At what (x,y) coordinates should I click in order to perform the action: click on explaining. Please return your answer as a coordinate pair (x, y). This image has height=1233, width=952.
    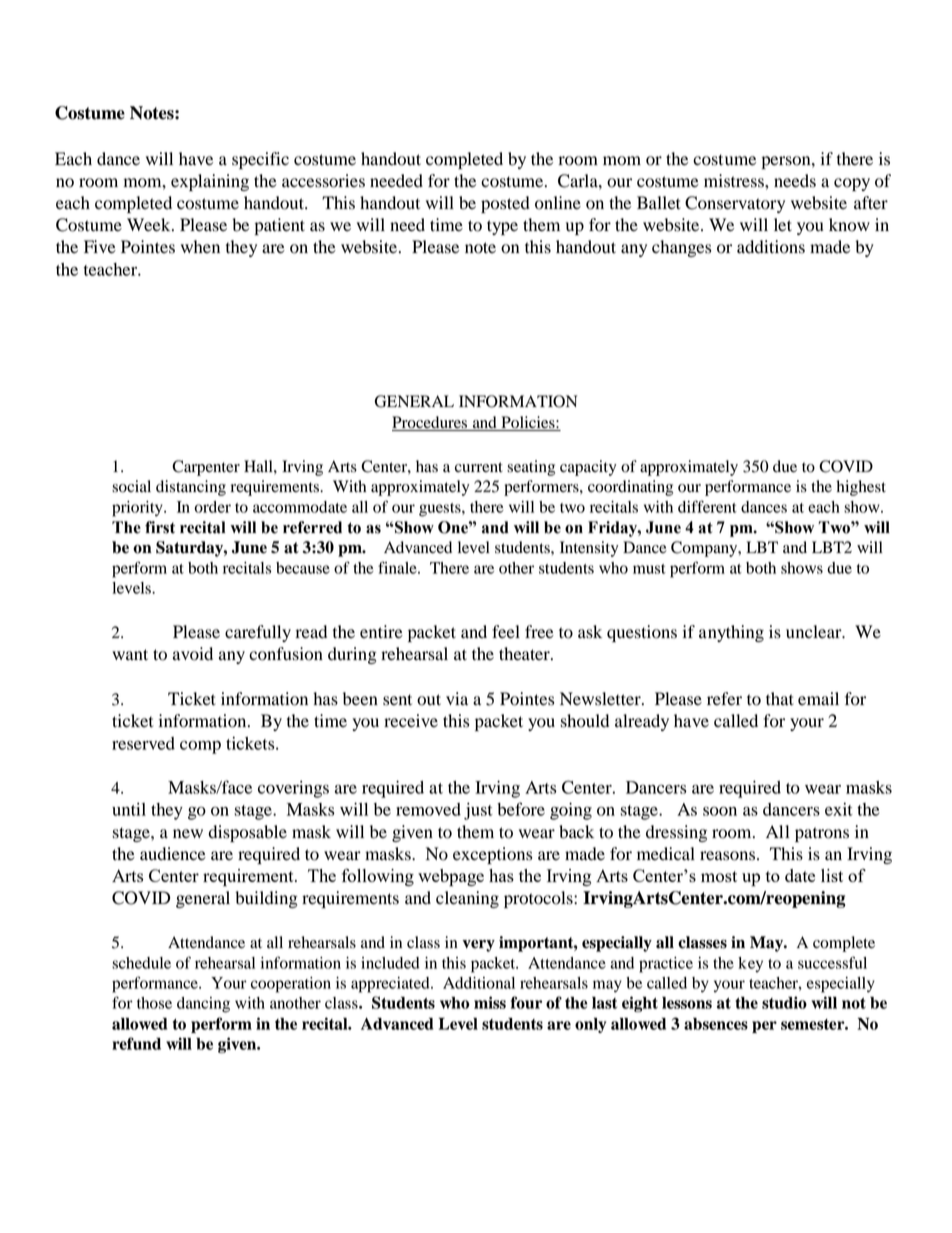
    Looking at the image, I should click on (210, 182).
